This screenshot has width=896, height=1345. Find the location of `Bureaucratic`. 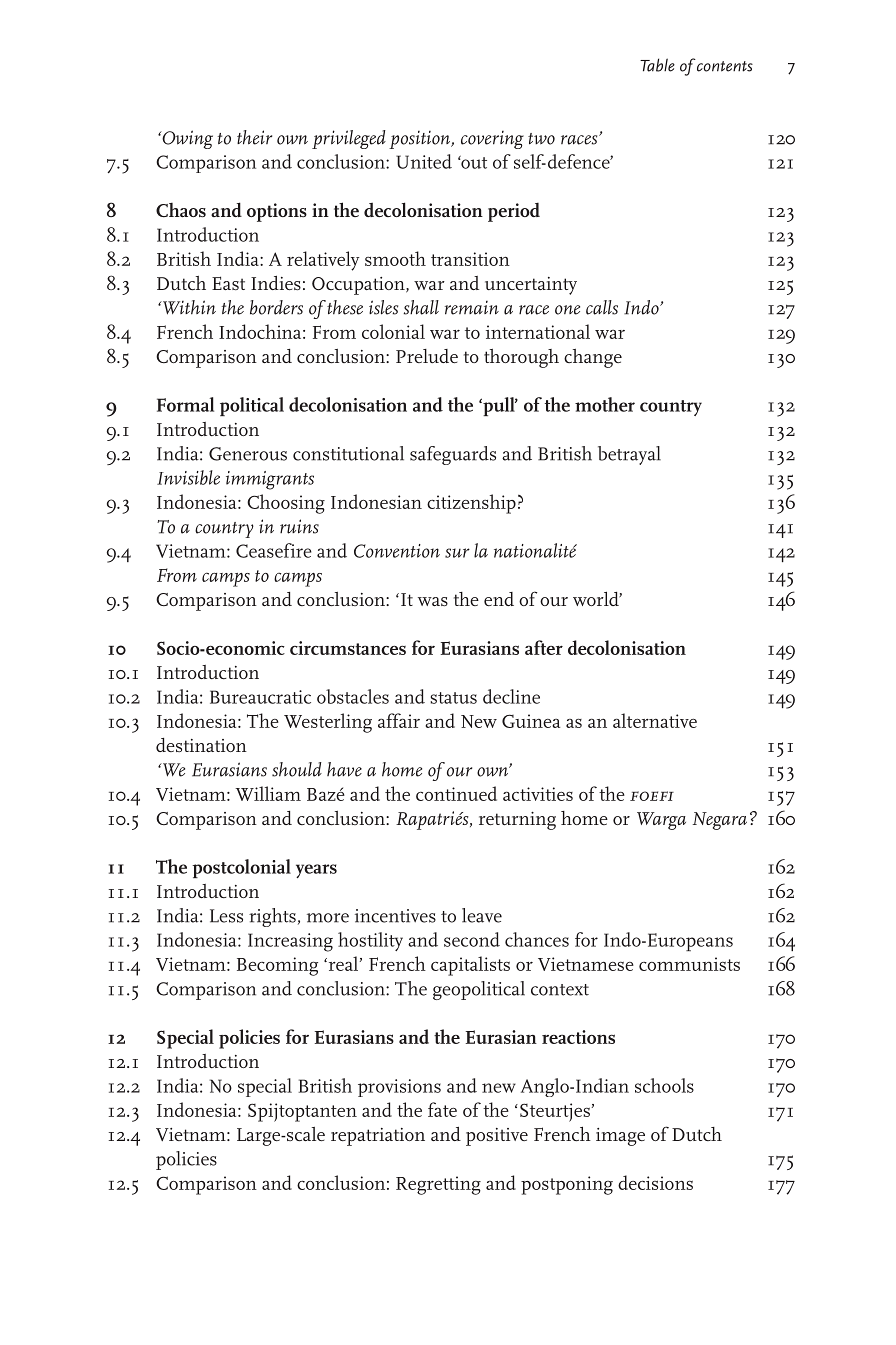

Bureaucratic is located at coordinates (260, 697).
